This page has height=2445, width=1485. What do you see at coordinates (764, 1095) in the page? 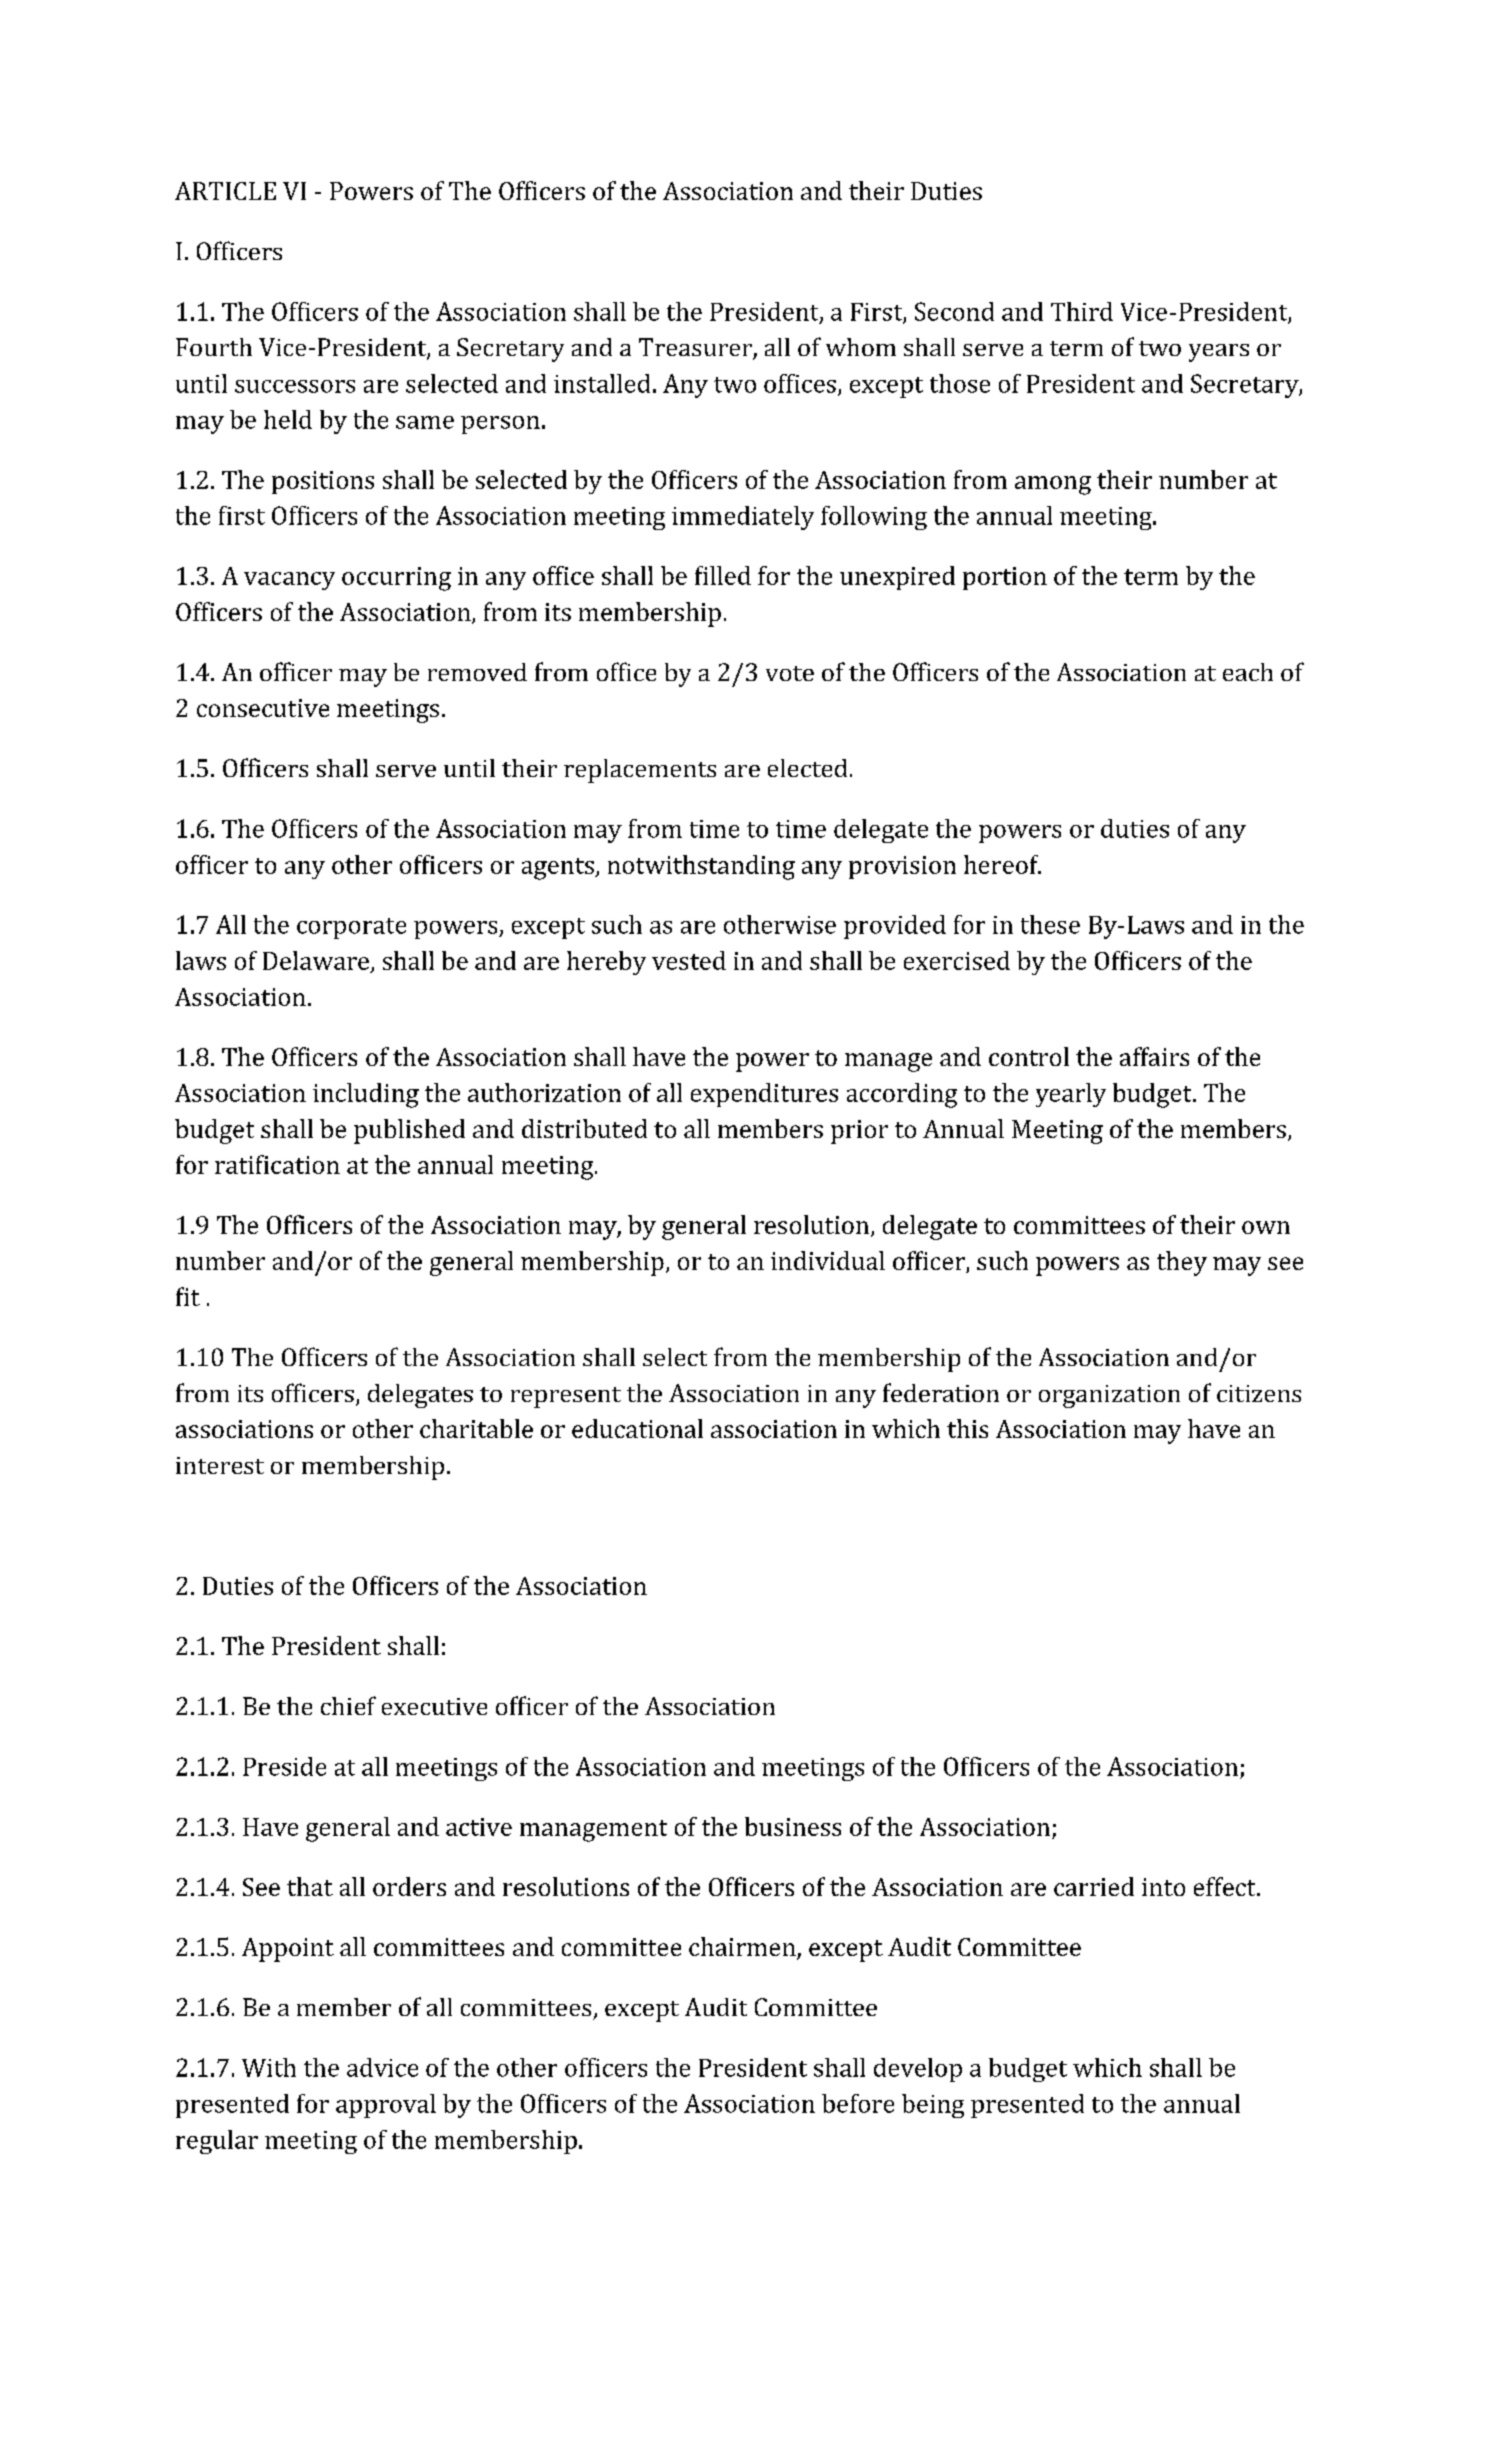
I see `expenditures` at bounding box center [764, 1095].
